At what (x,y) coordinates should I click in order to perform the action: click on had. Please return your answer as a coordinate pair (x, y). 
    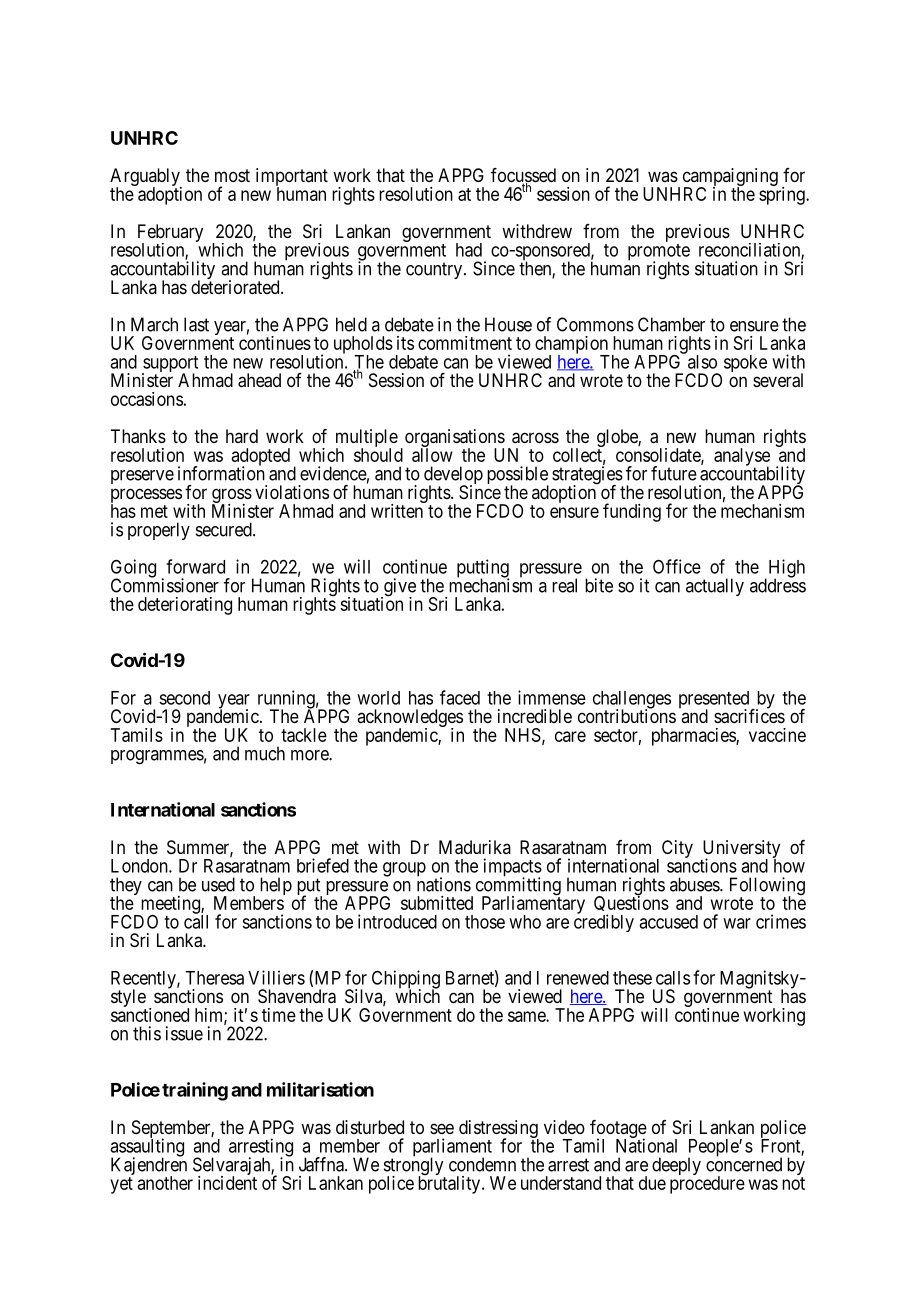
    Looking at the image, I should click on (469, 250).
